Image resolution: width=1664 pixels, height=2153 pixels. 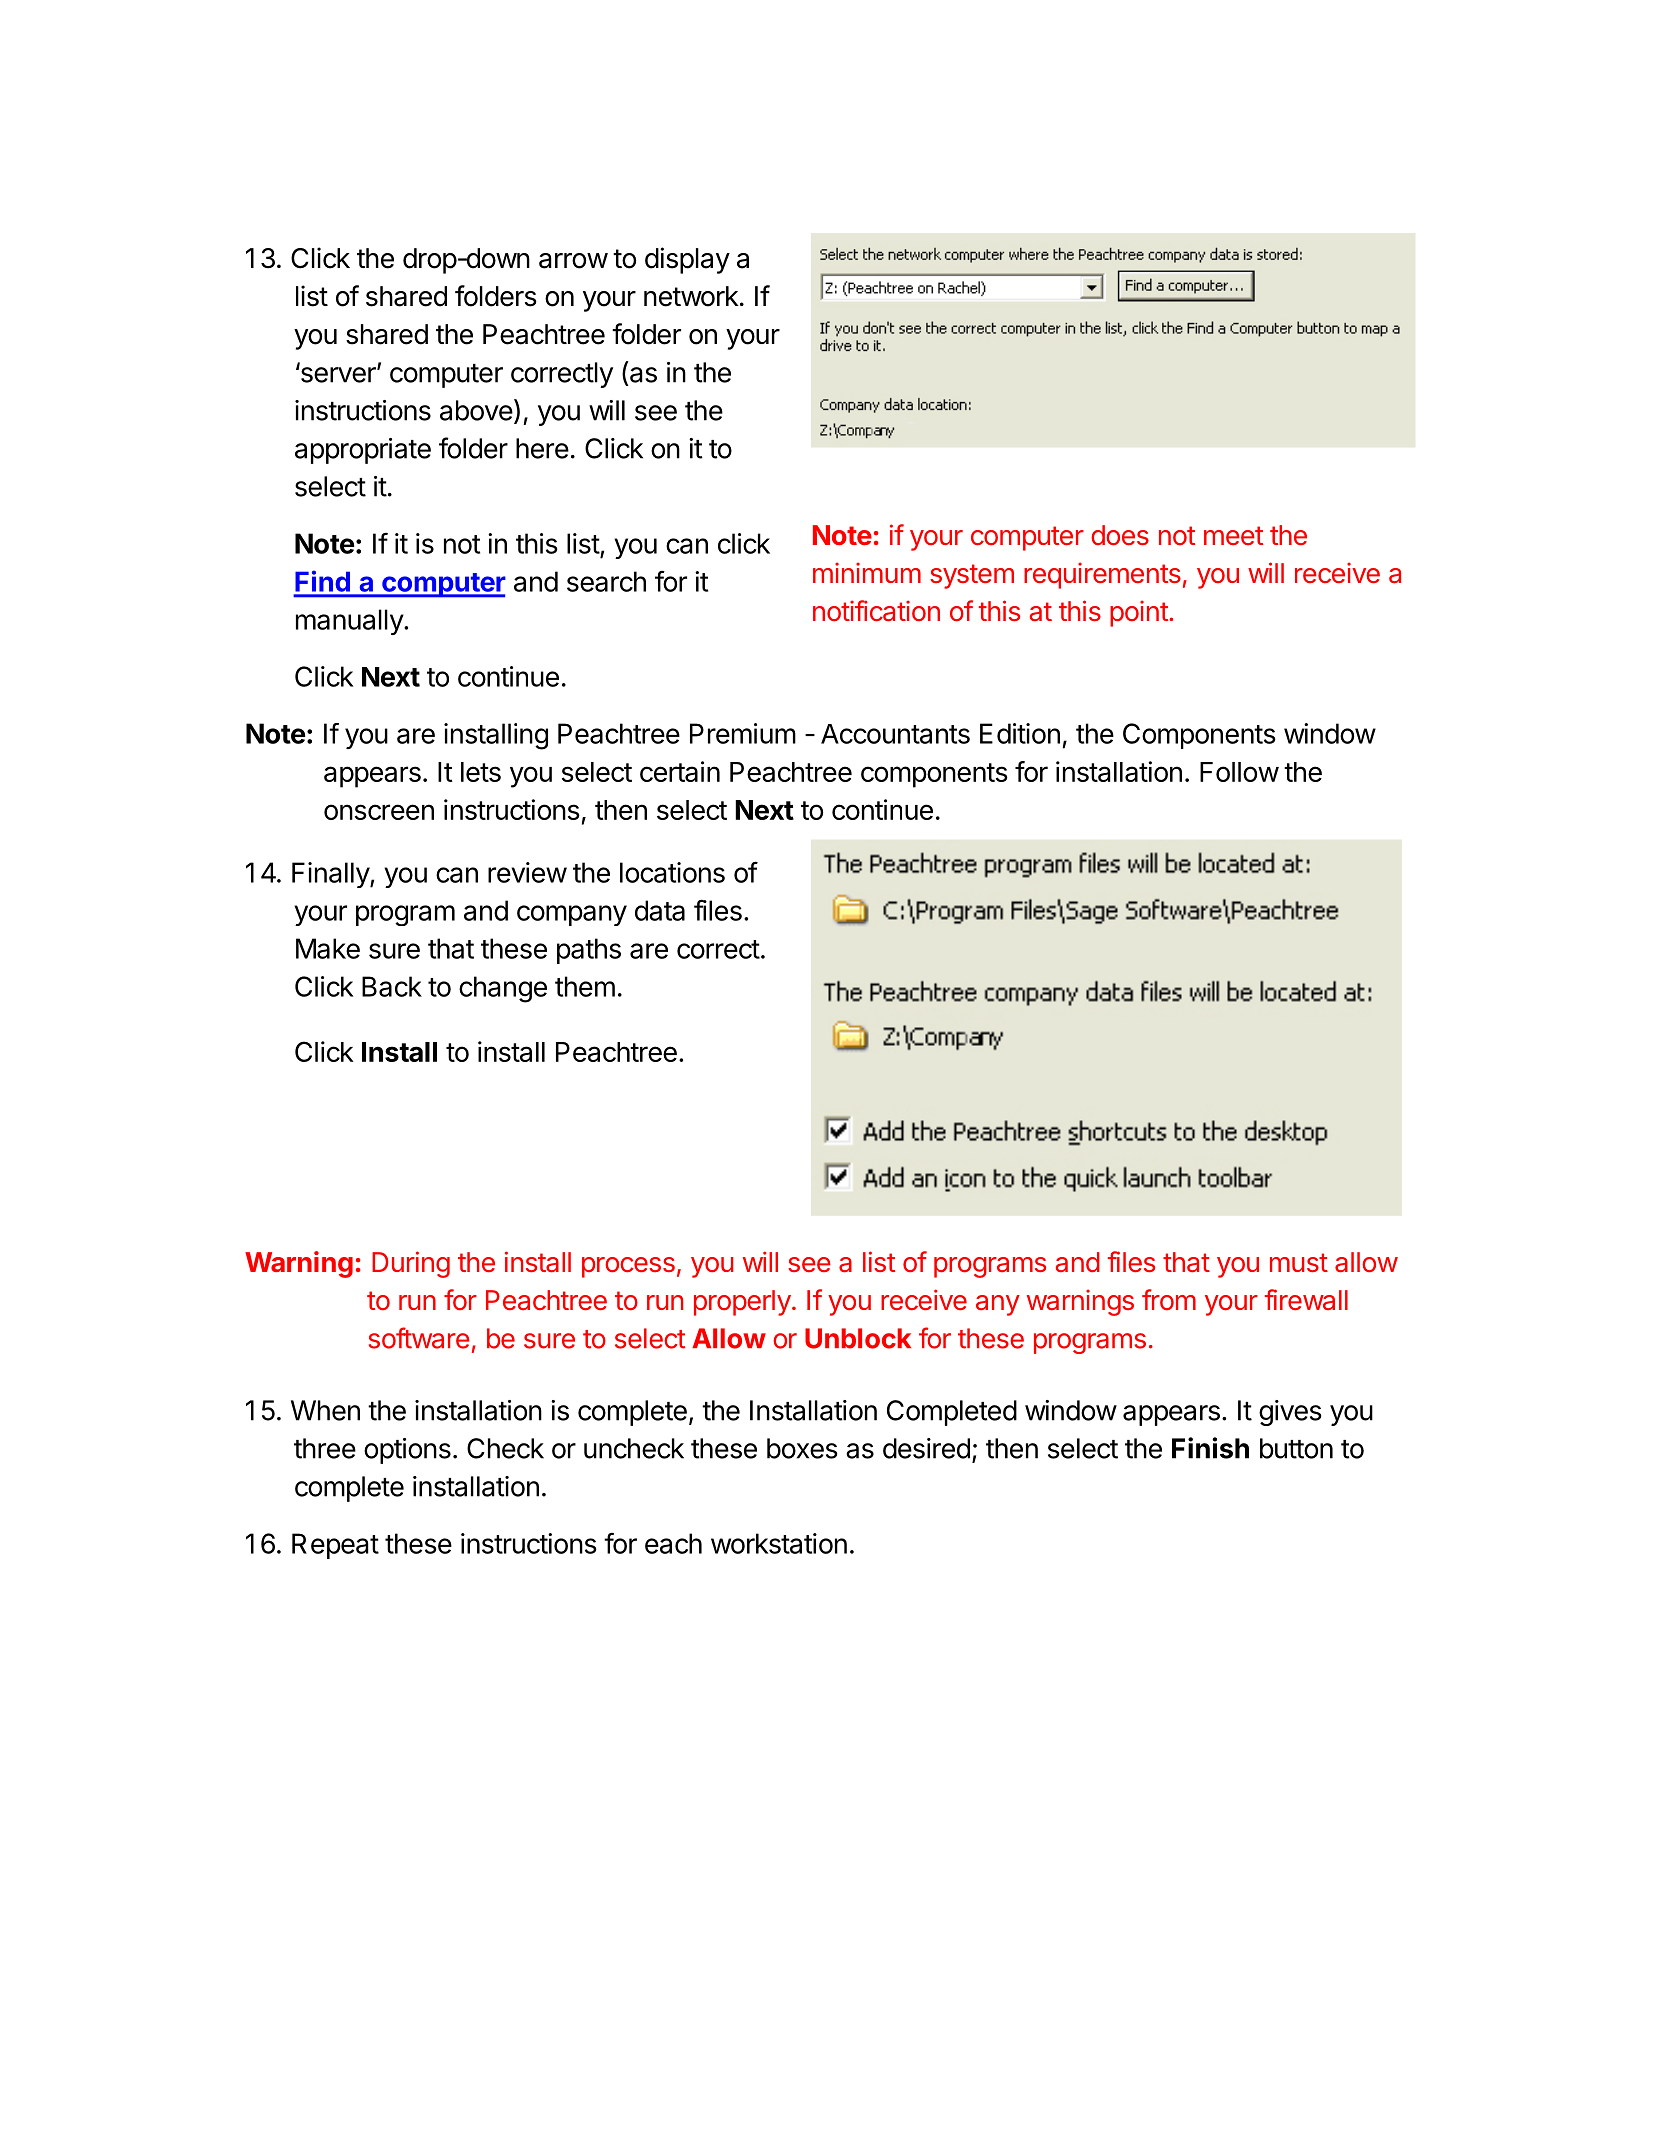 I want to click on above, so click(x=476, y=410).
